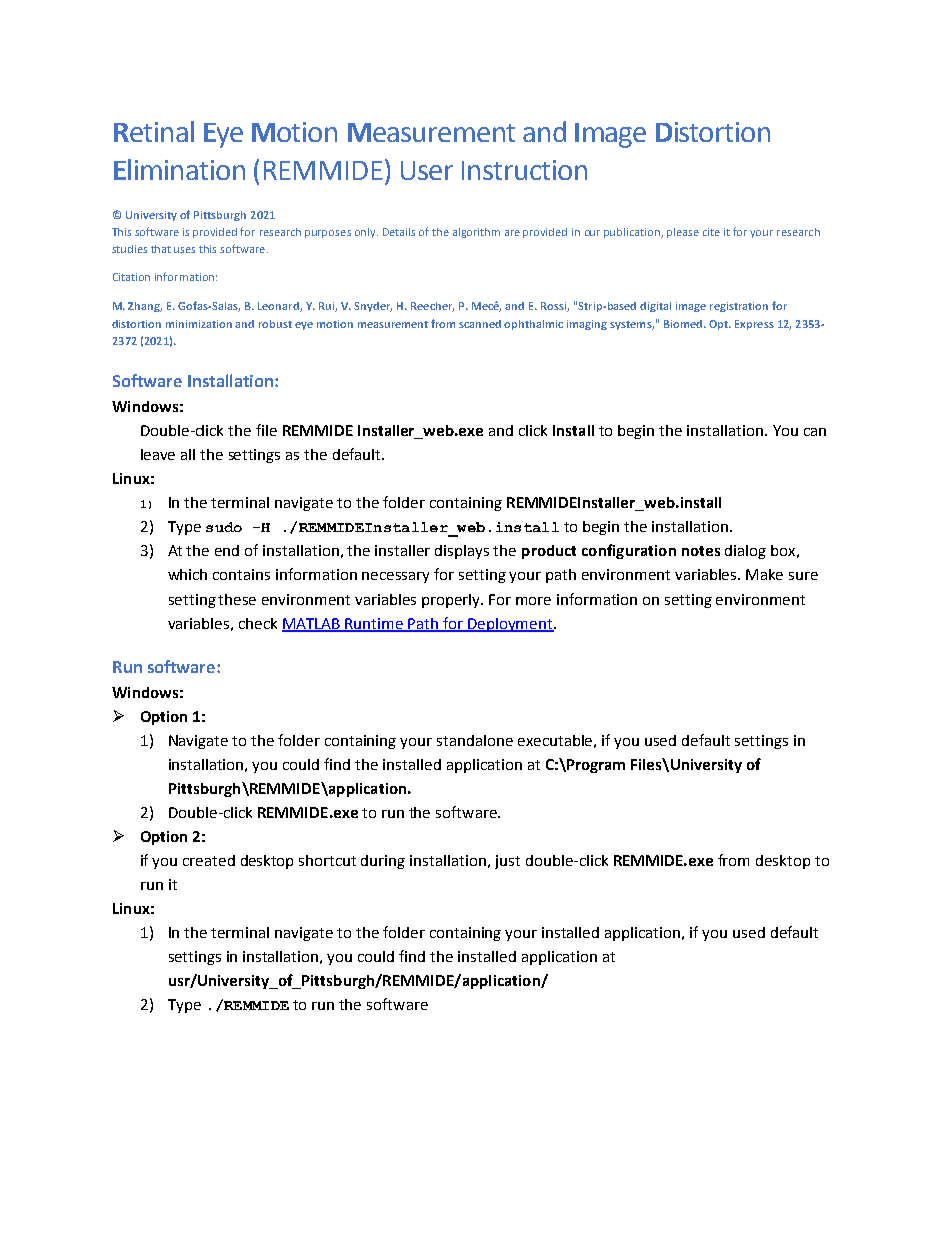 The width and height of the image is (952, 1233). Describe the element at coordinates (179, 169) in the image. I see `Elimination` at that location.
